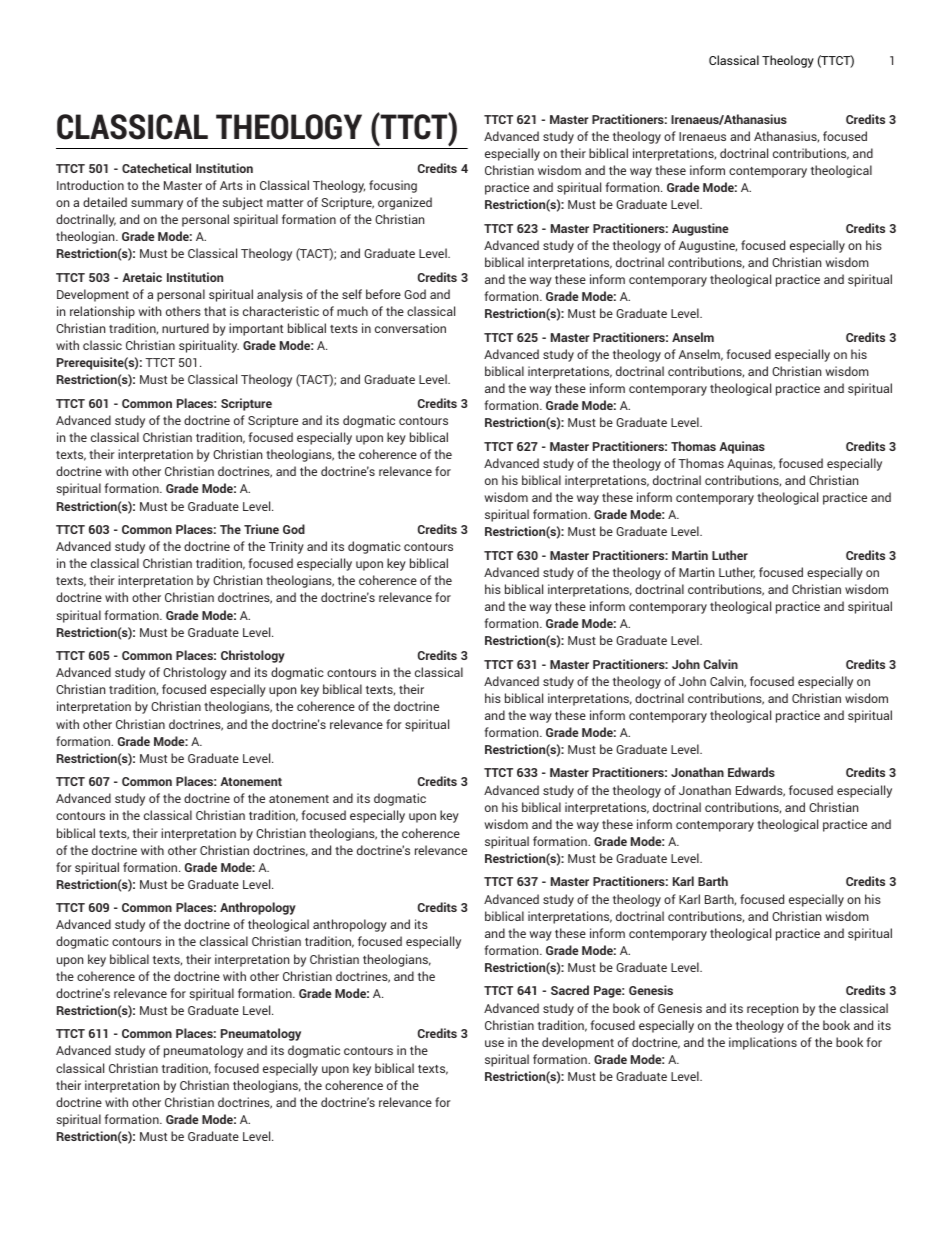  What do you see at coordinates (393, 186) in the screenshot?
I see `focusing` at bounding box center [393, 186].
